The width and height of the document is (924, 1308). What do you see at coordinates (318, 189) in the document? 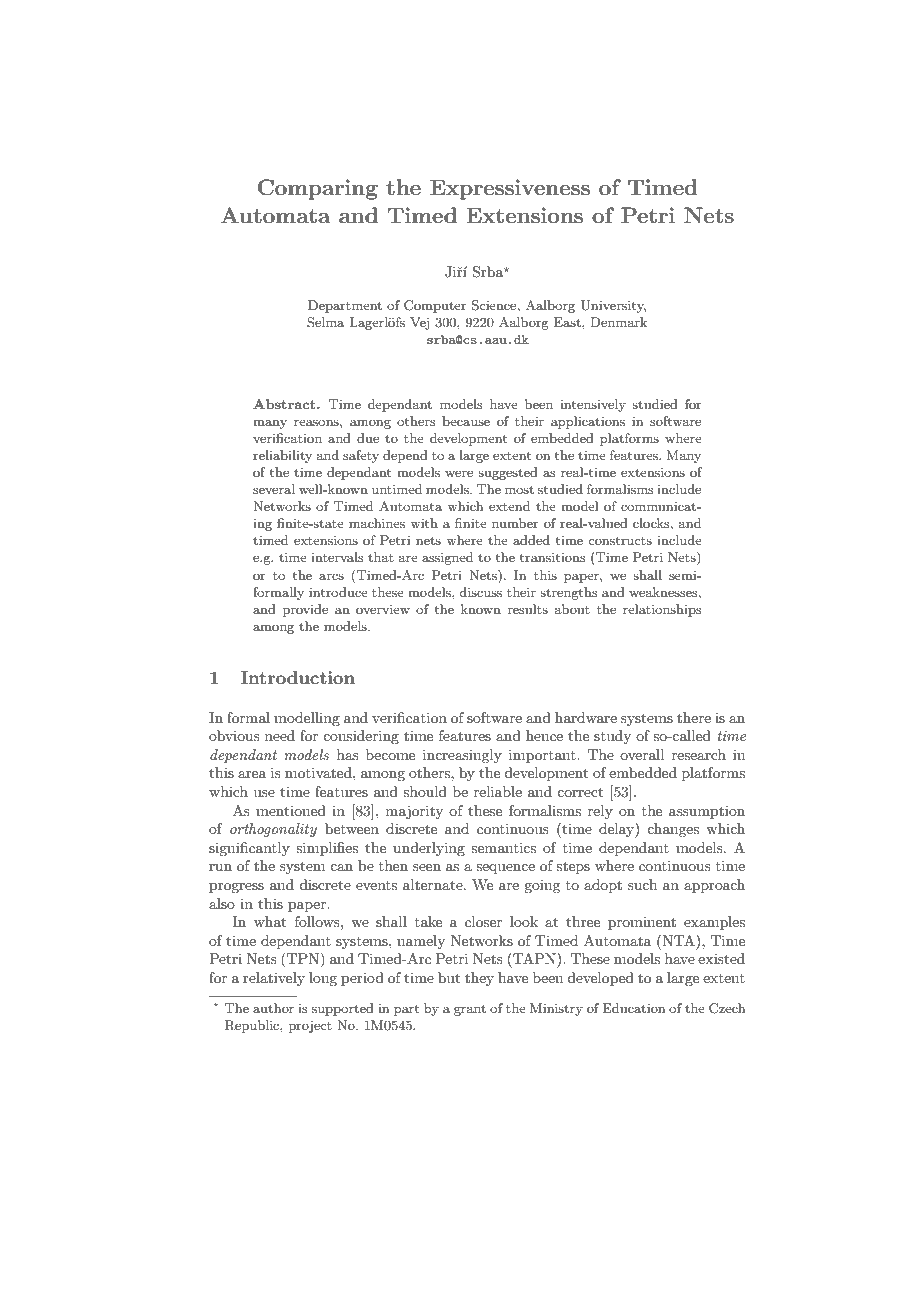
I see `Comparing` at bounding box center [318, 189].
